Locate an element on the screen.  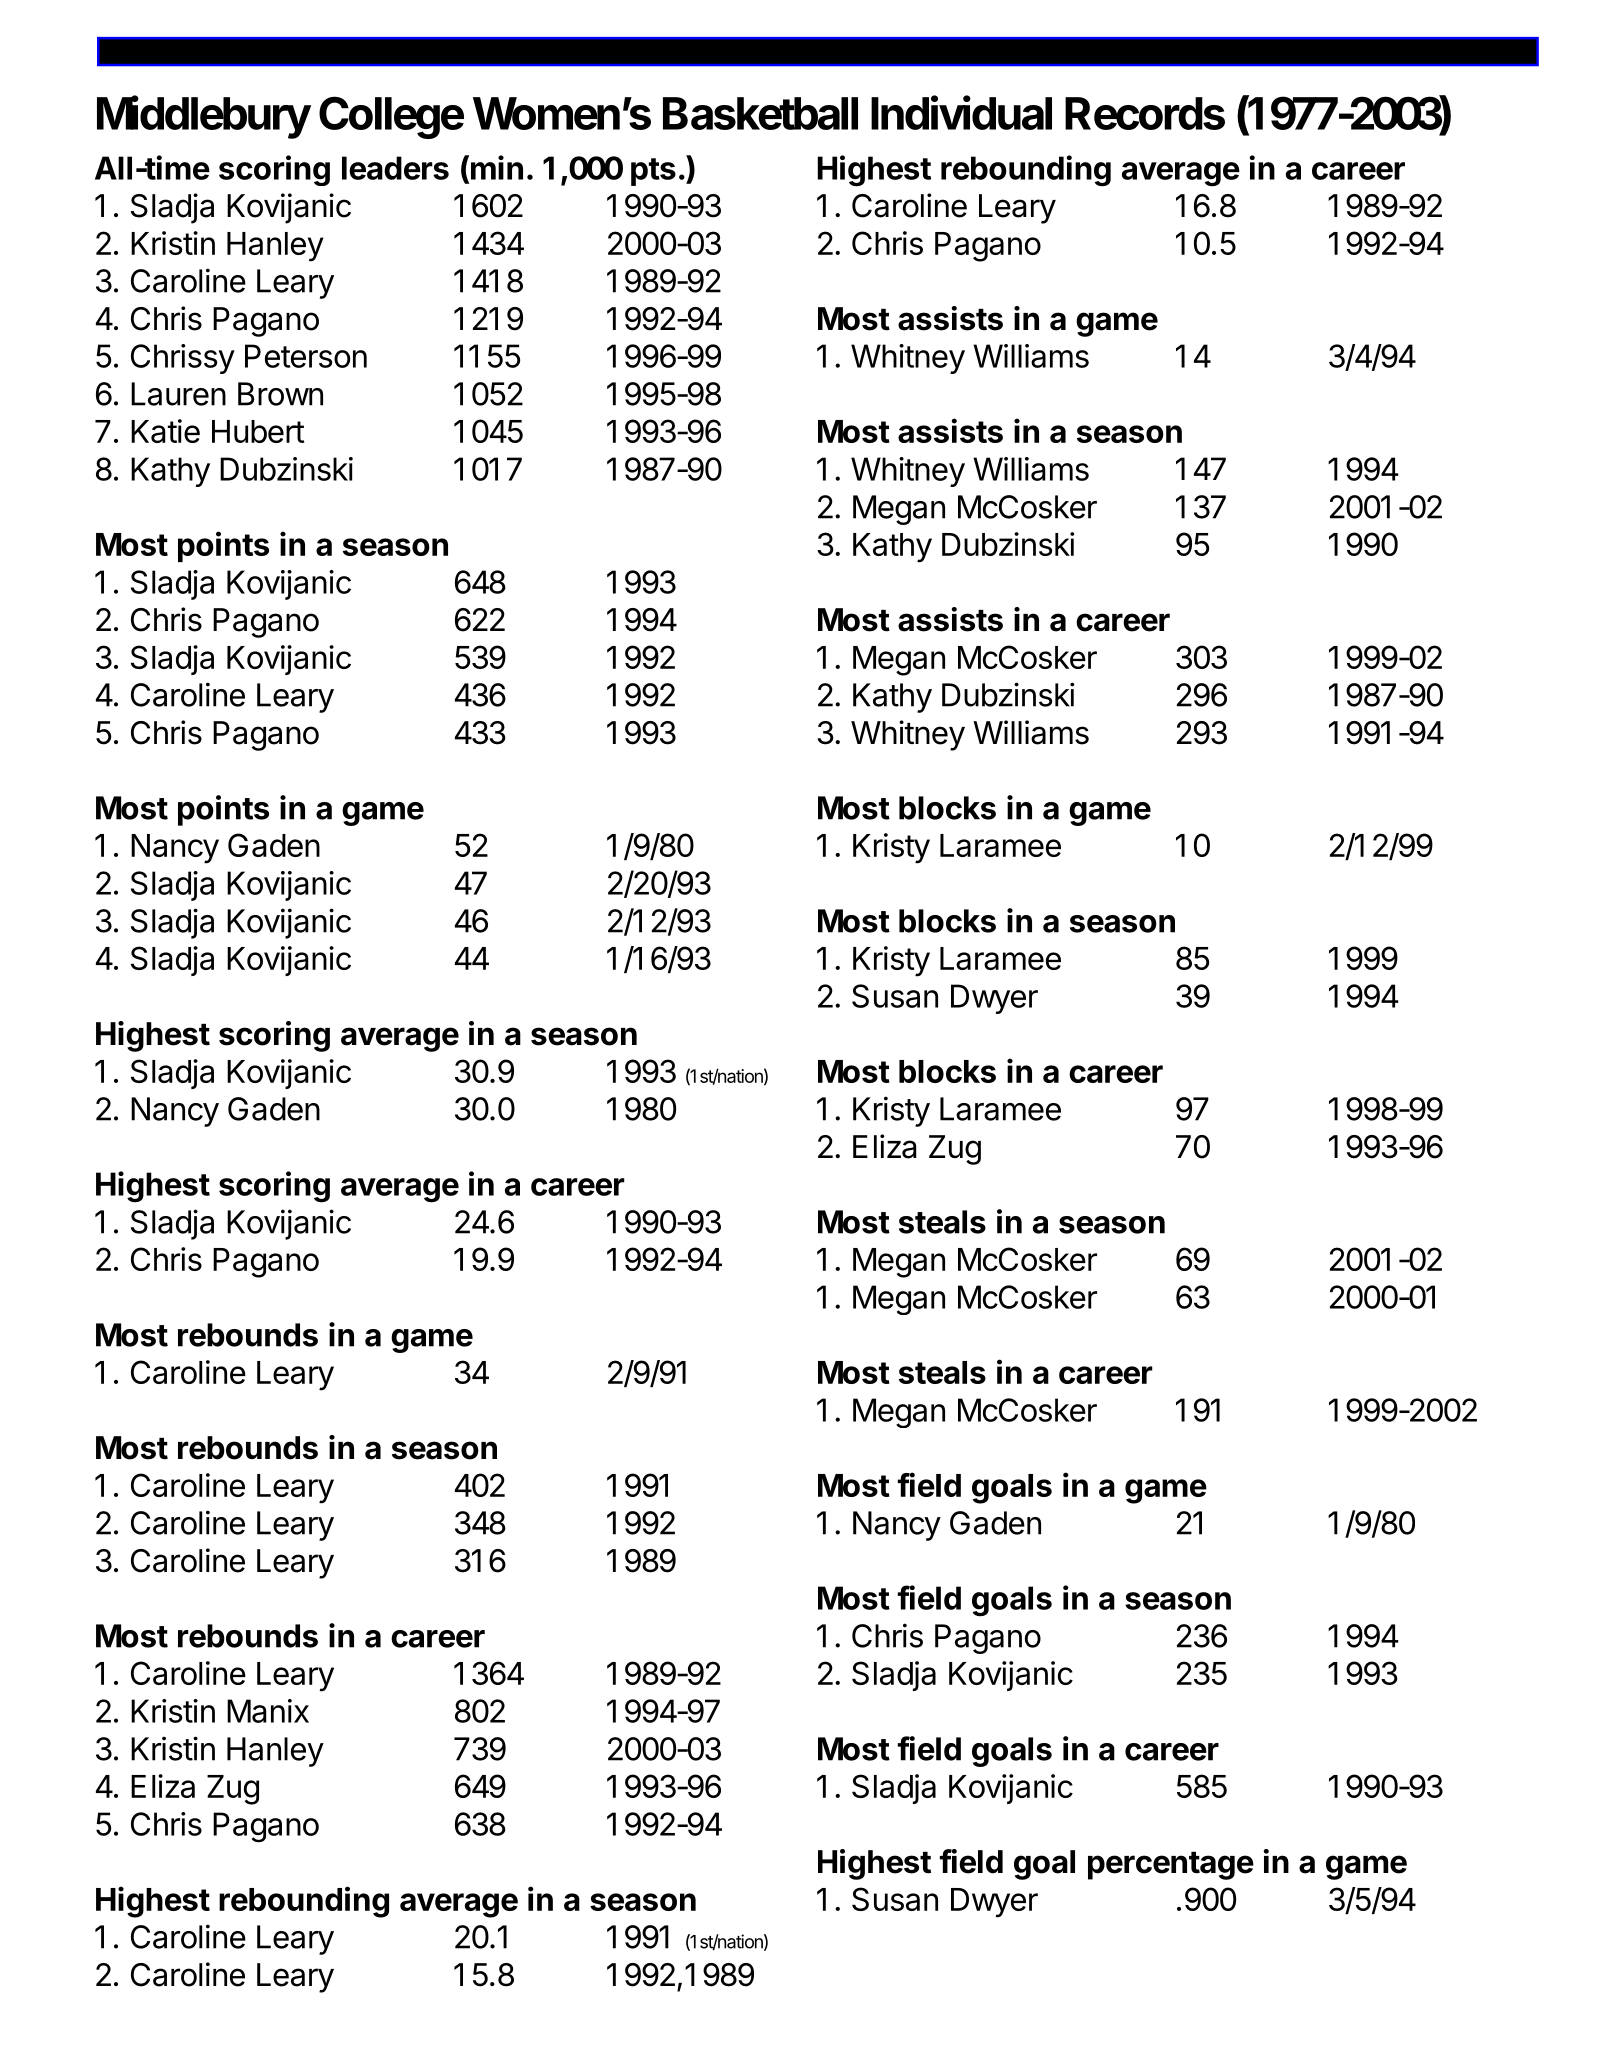
Brown is located at coordinates (280, 394).
